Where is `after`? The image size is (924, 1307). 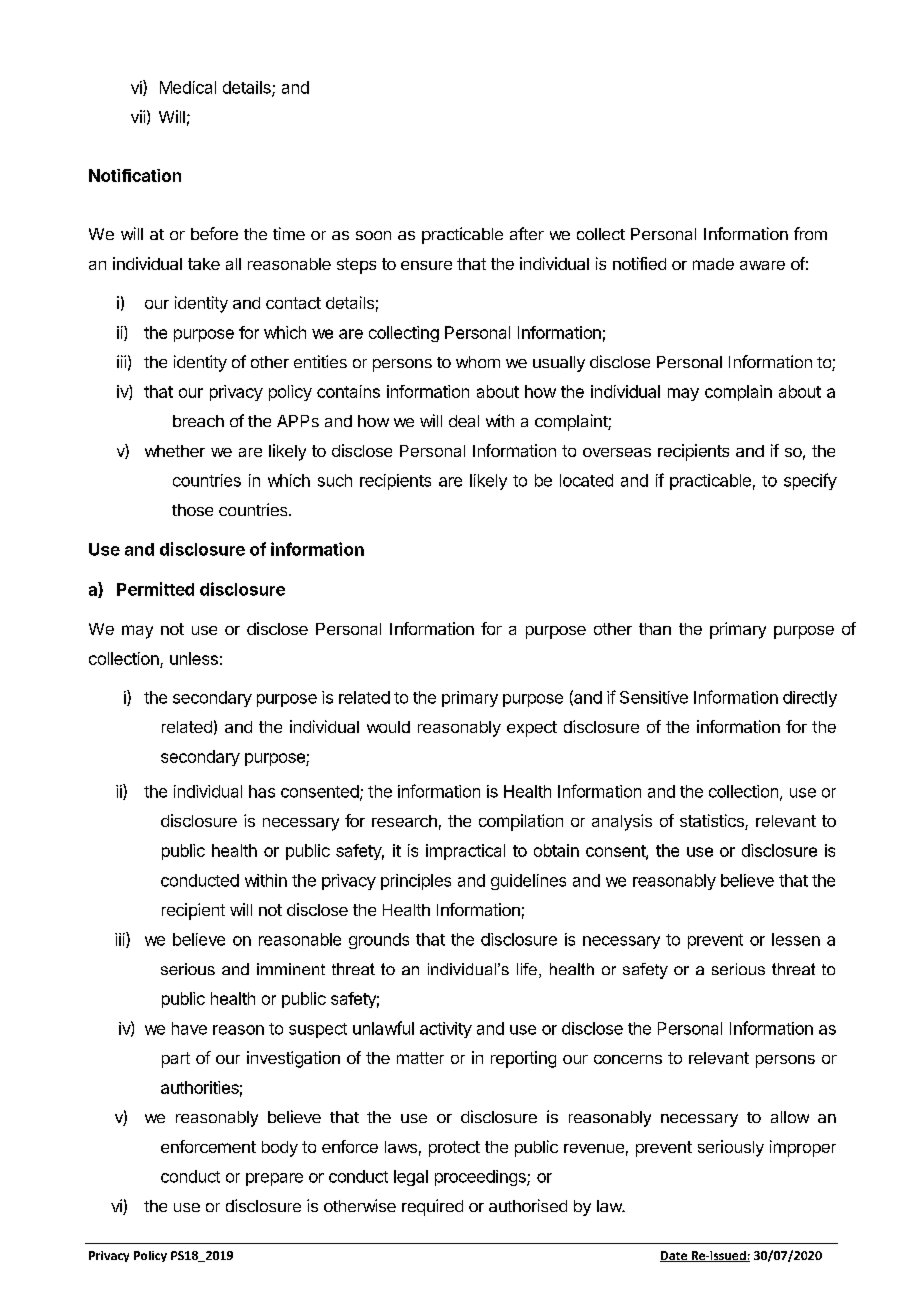 after is located at coordinates (527, 233).
